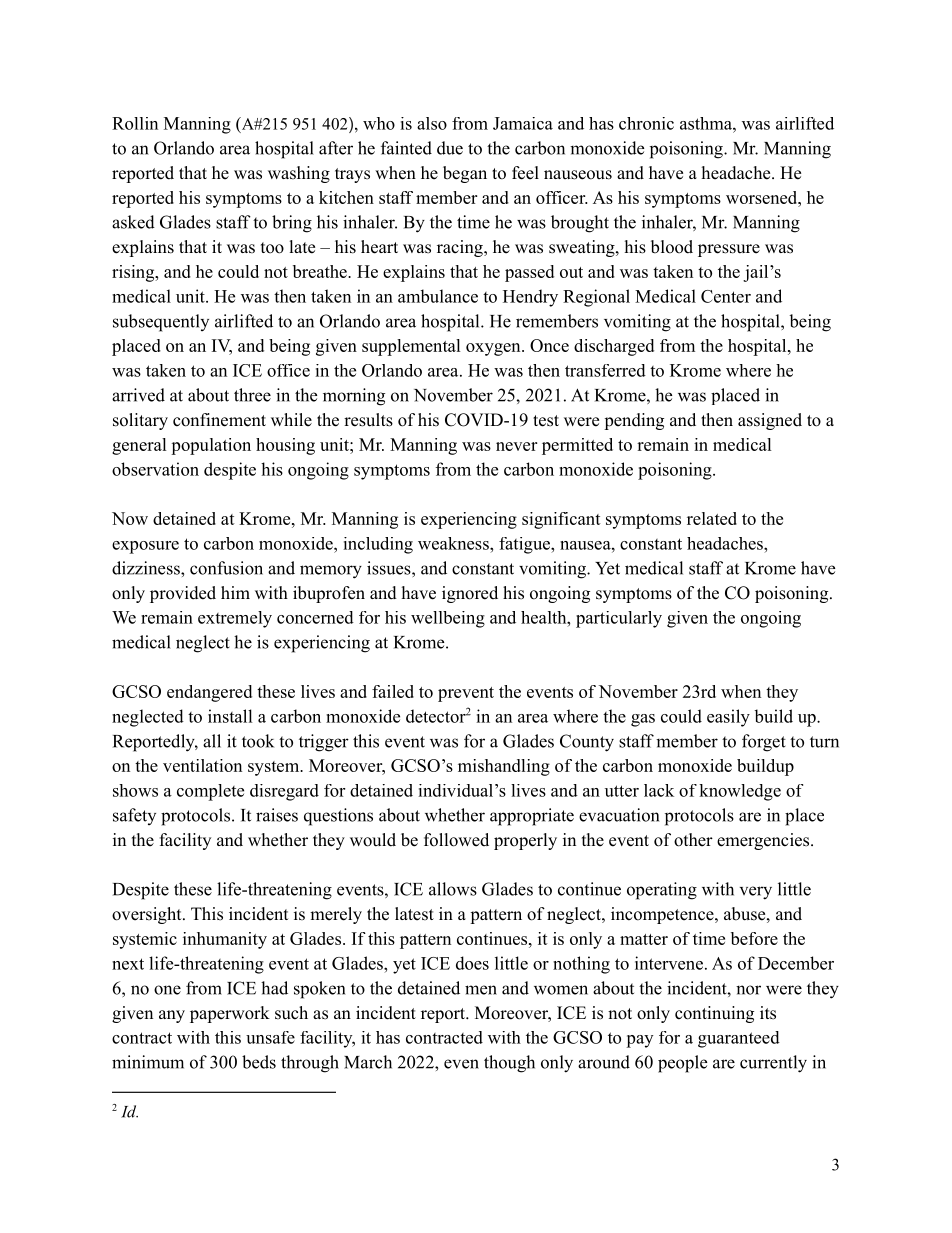 This document has height=1233, width=952. Describe the element at coordinates (235, 592) in the document. I see `him` at that location.
